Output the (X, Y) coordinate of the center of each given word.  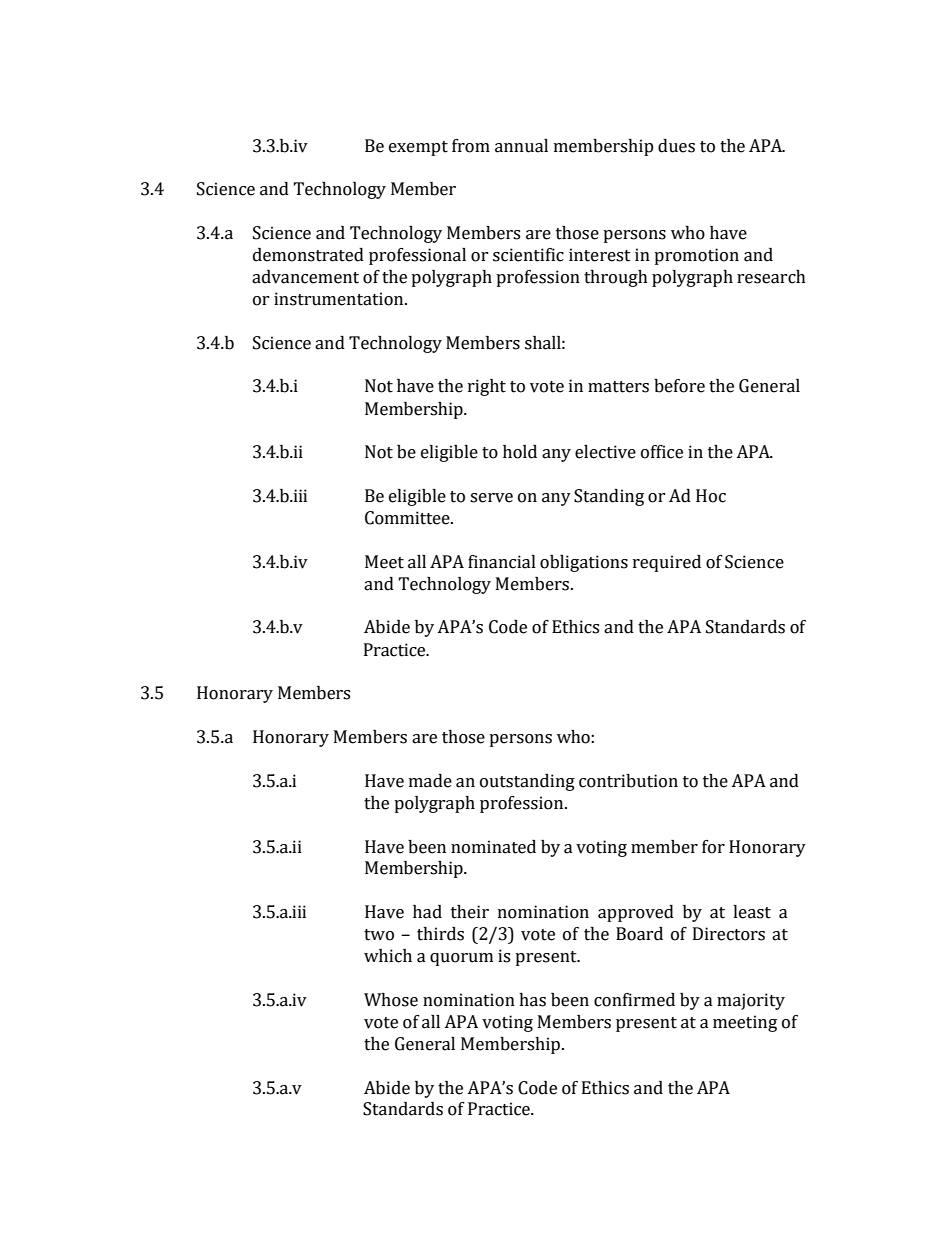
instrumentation (340, 299)
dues (676, 146)
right (487, 387)
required (667, 563)
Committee (408, 518)
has (532, 1000)
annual (521, 146)
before (679, 386)
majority (751, 1001)
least (752, 912)
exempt (418, 148)
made (430, 781)
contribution (628, 781)
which (388, 956)
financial (502, 562)
